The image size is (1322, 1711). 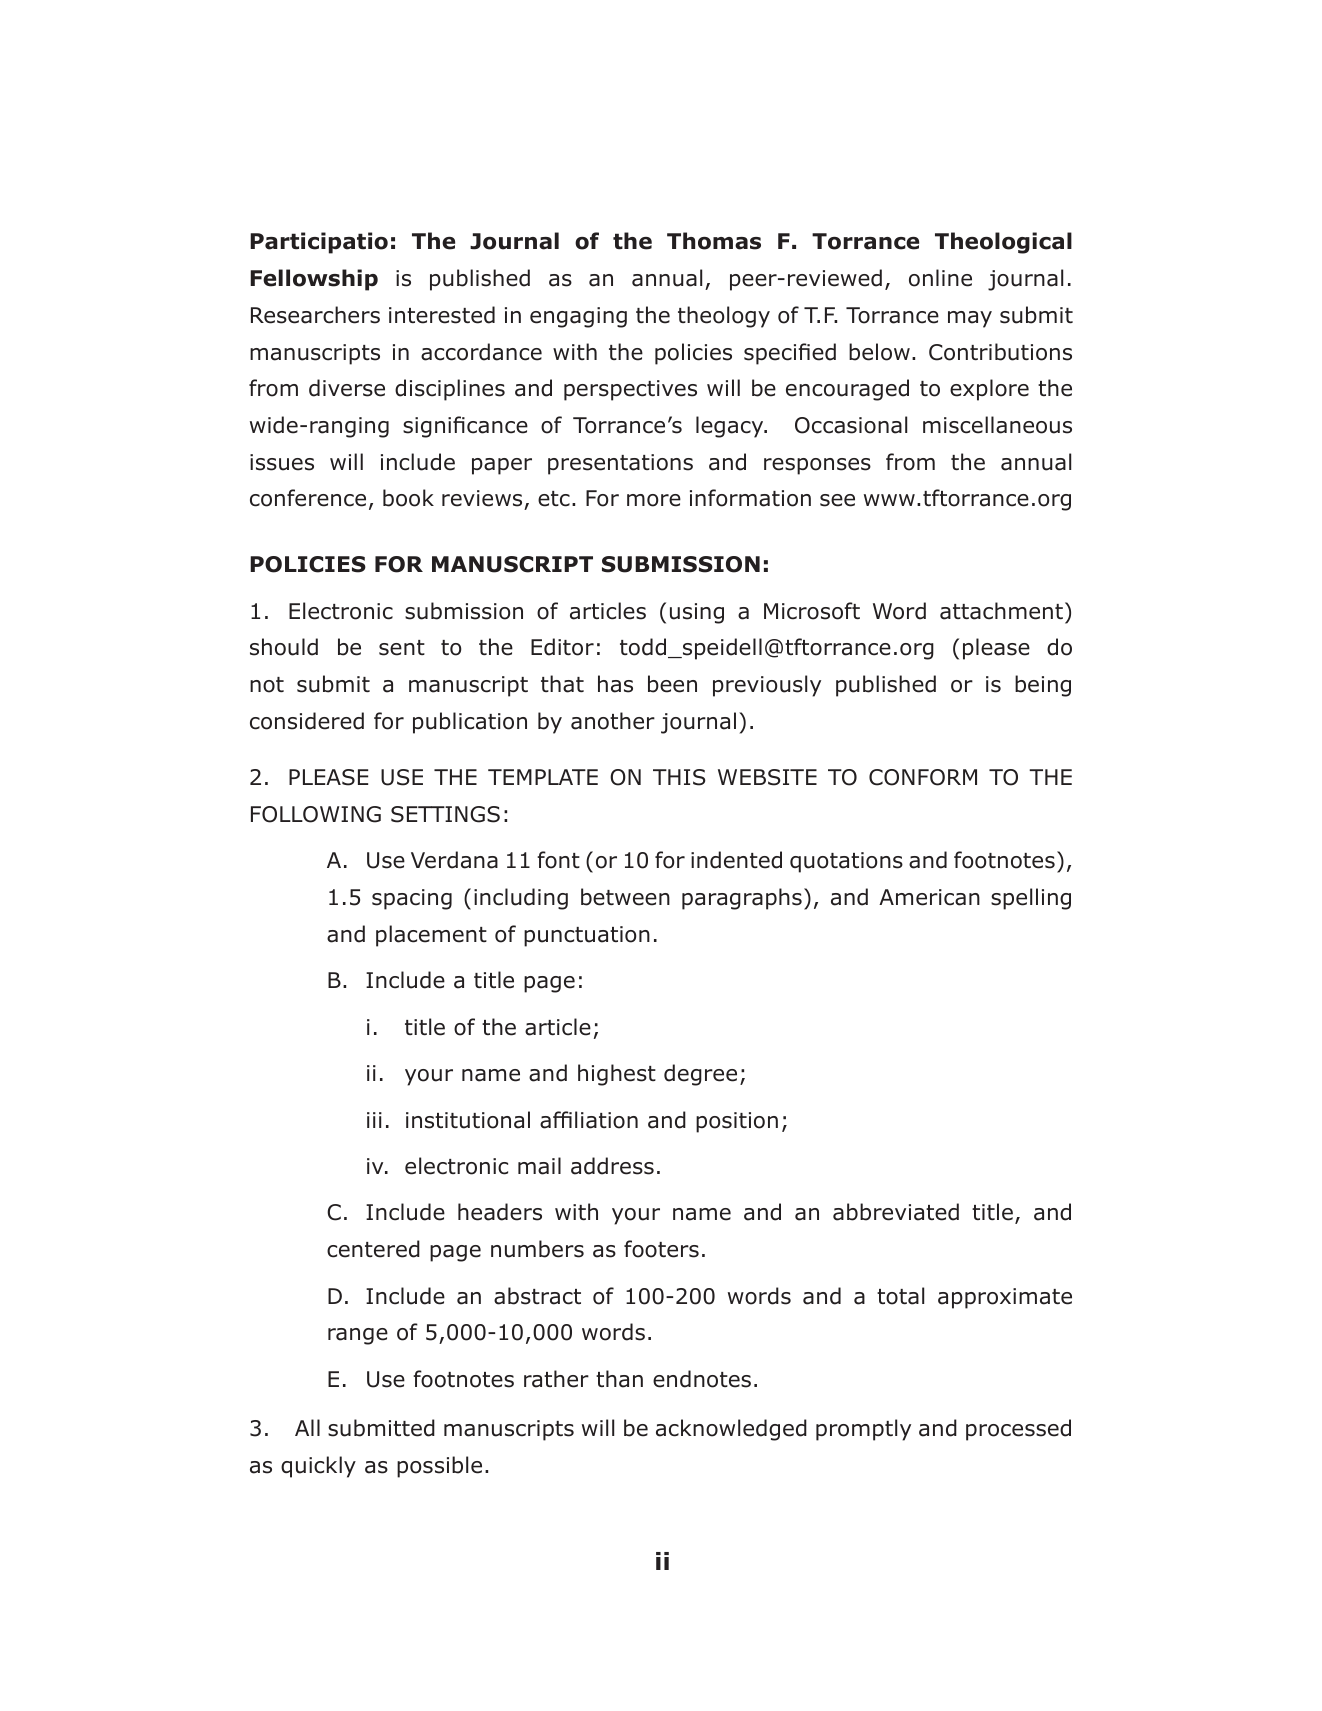 I want to click on spacing, so click(x=412, y=899).
